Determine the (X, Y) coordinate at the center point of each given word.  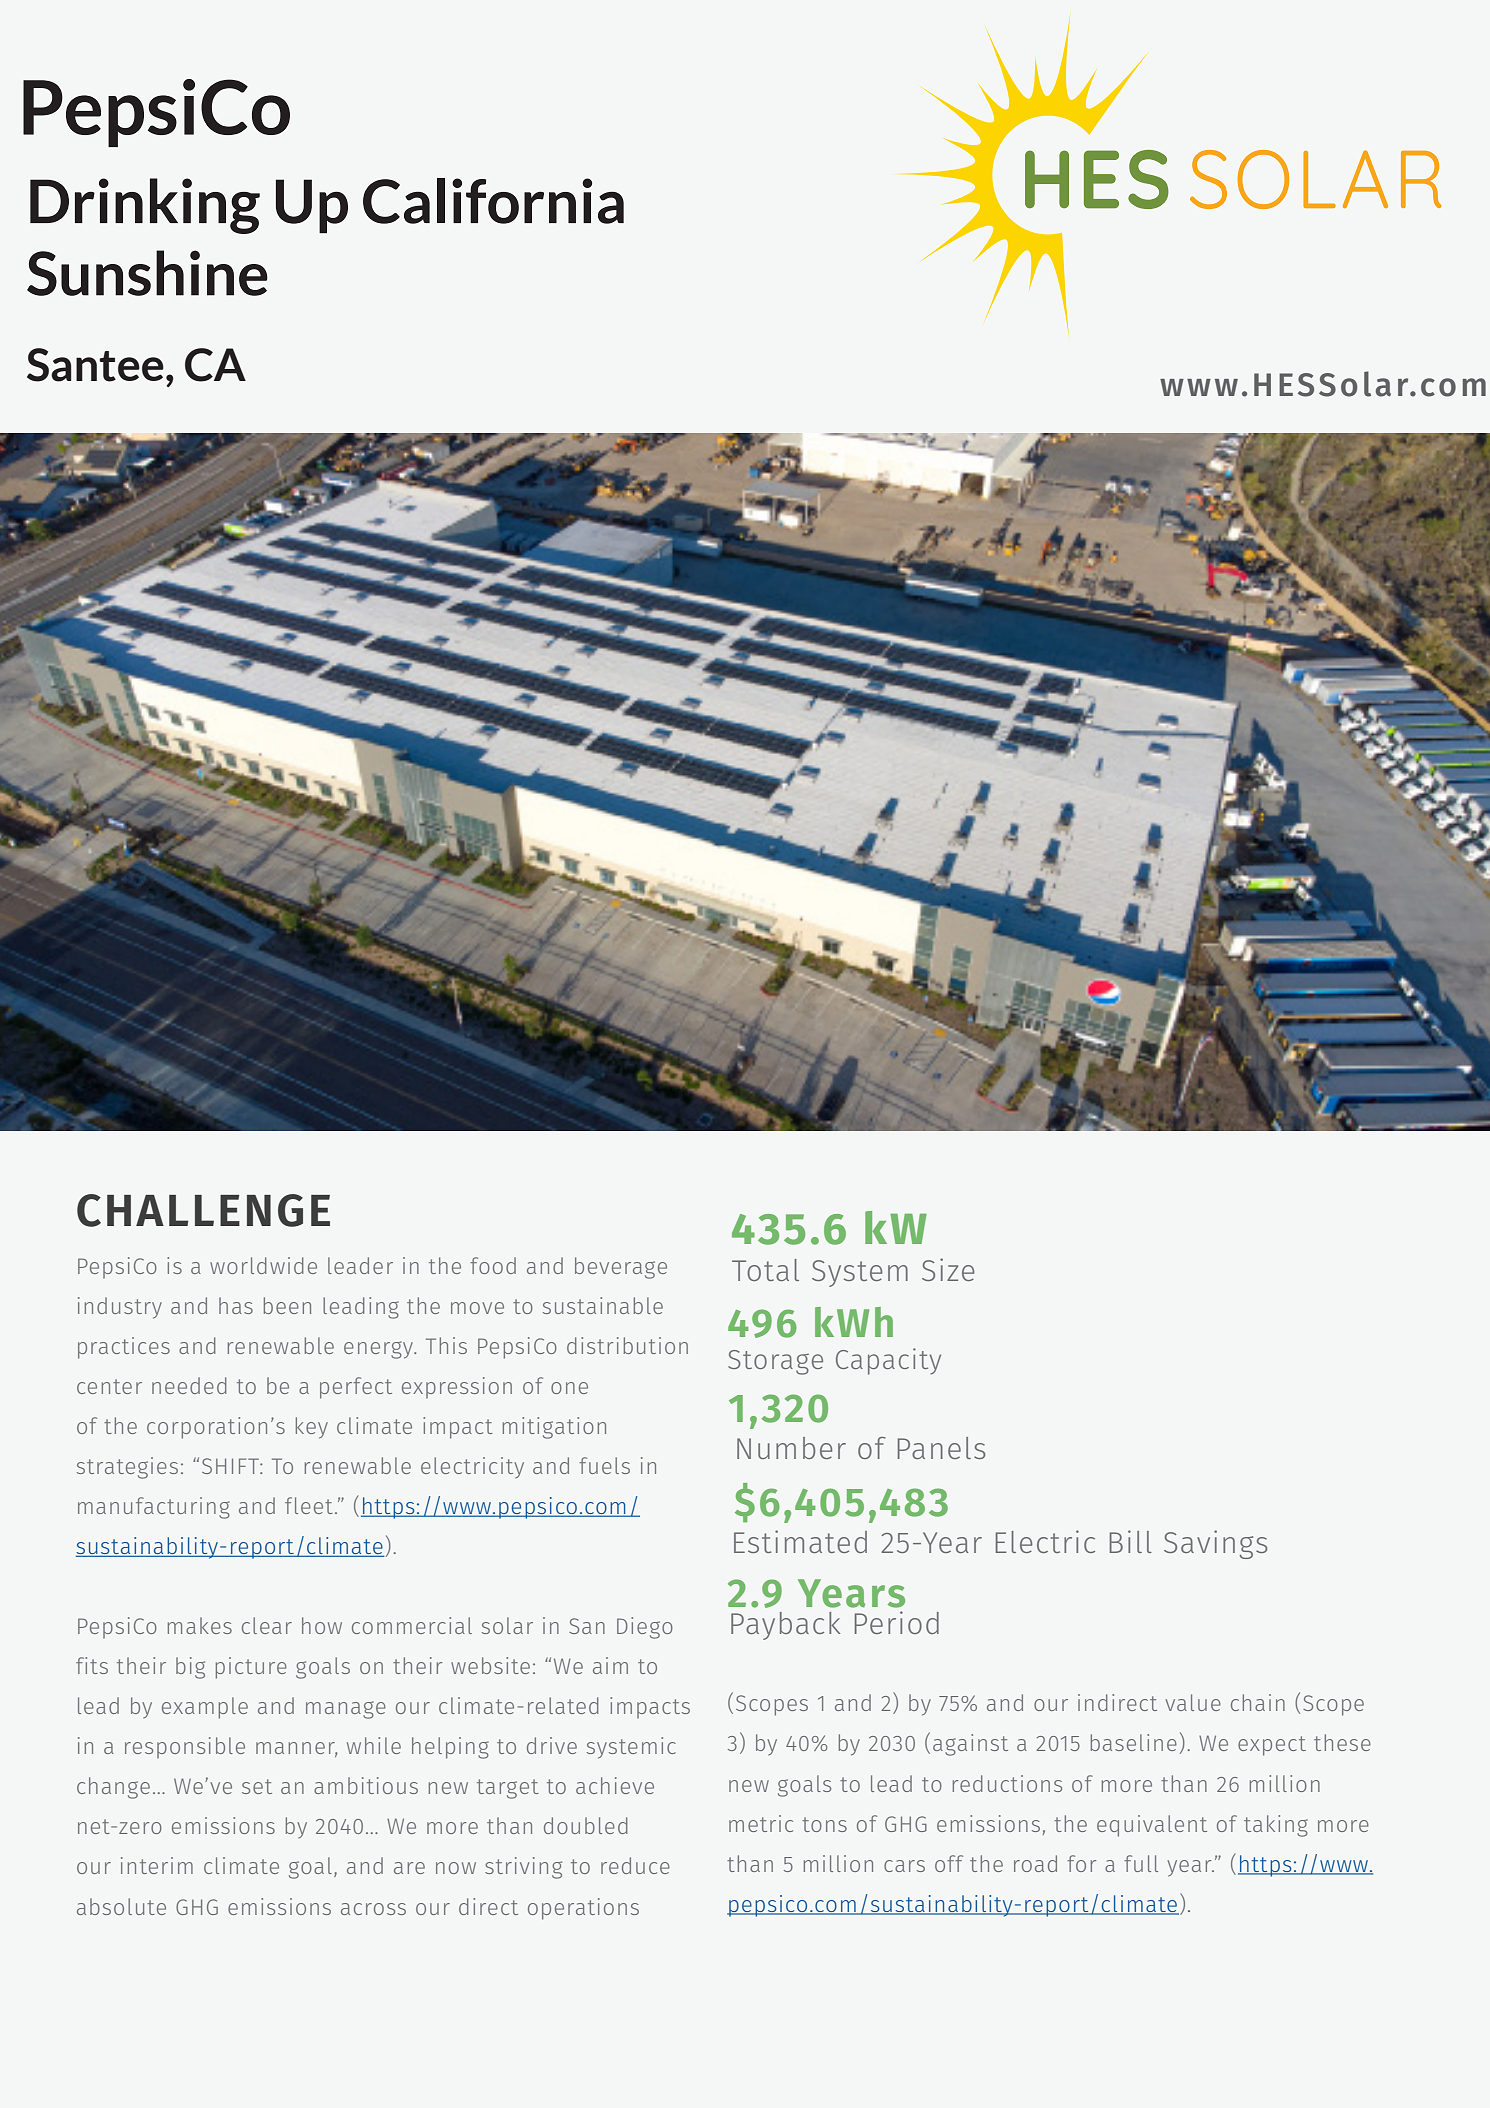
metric (761, 1823)
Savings (1216, 1544)
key (312, 1428)
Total (765, 1270)
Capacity (888, 1361)
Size (948, 1269)
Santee (95, 365)
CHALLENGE (203, 1210)
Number (791, 1448)
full (1141, 1863)
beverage (621, 1268)
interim (157, 1865)
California (493, 201)
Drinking (145, 206)
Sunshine (147, 273)
